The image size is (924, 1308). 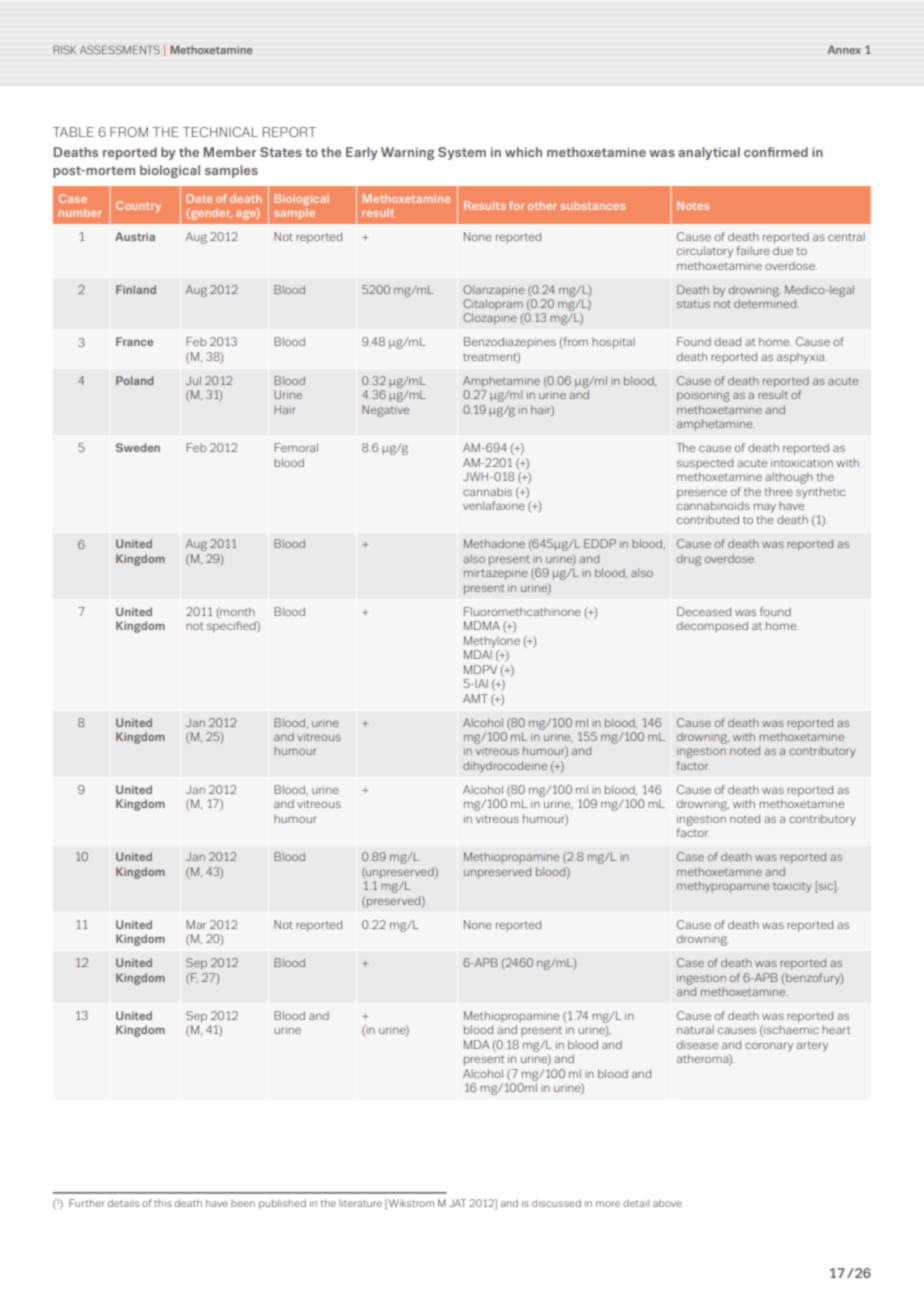 What do you see at coordinates (462, 153) in the screenshot?
I see `System` at bounding box center [462, 153].
